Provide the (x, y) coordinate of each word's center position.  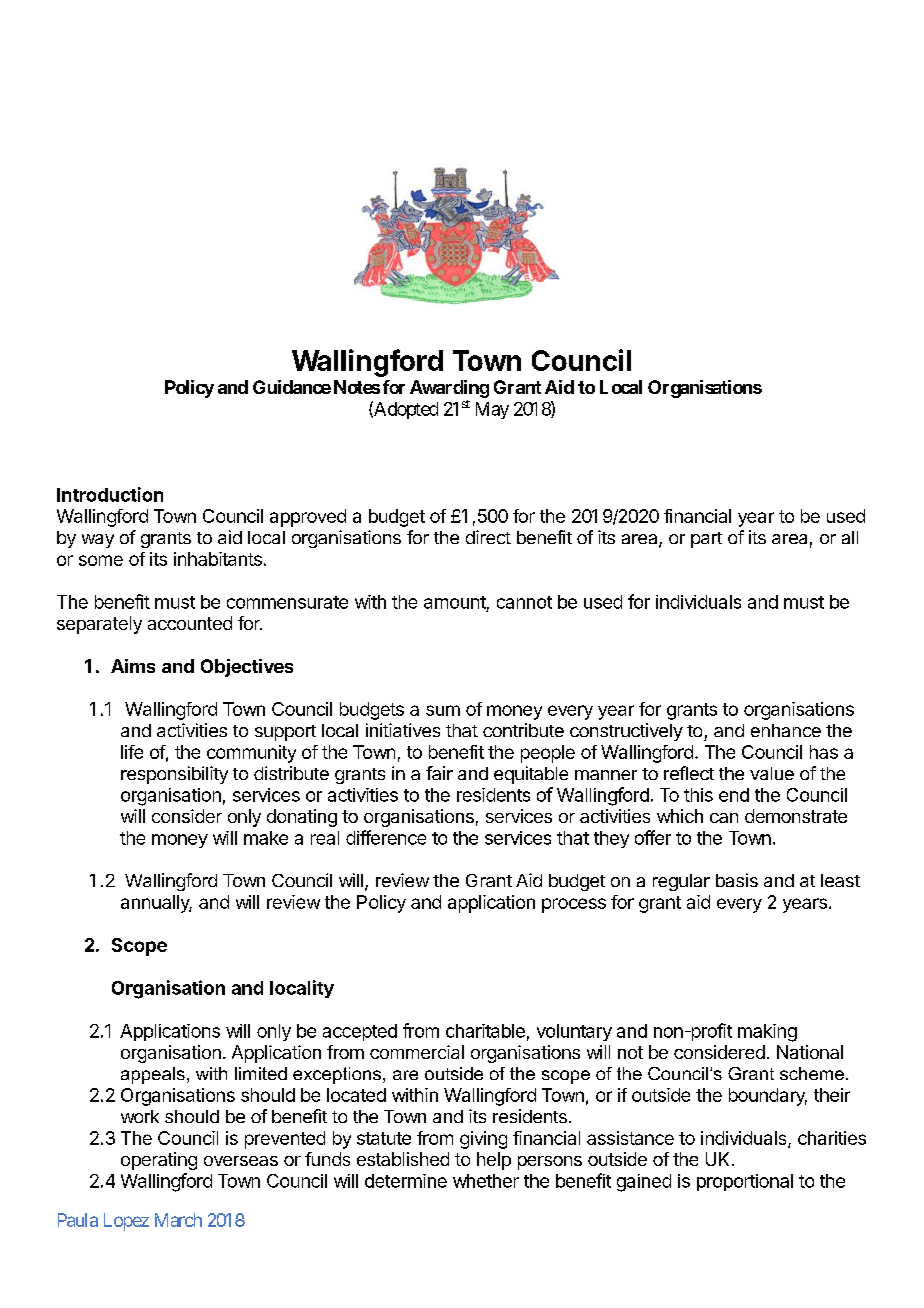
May (492, 410)
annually (156, 904)
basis (737, 880)
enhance (786, 730)
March (178, 1220)
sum (443, 710)
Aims (133, 666)
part (706, 540)
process (574, 905)
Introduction (110, 494)
